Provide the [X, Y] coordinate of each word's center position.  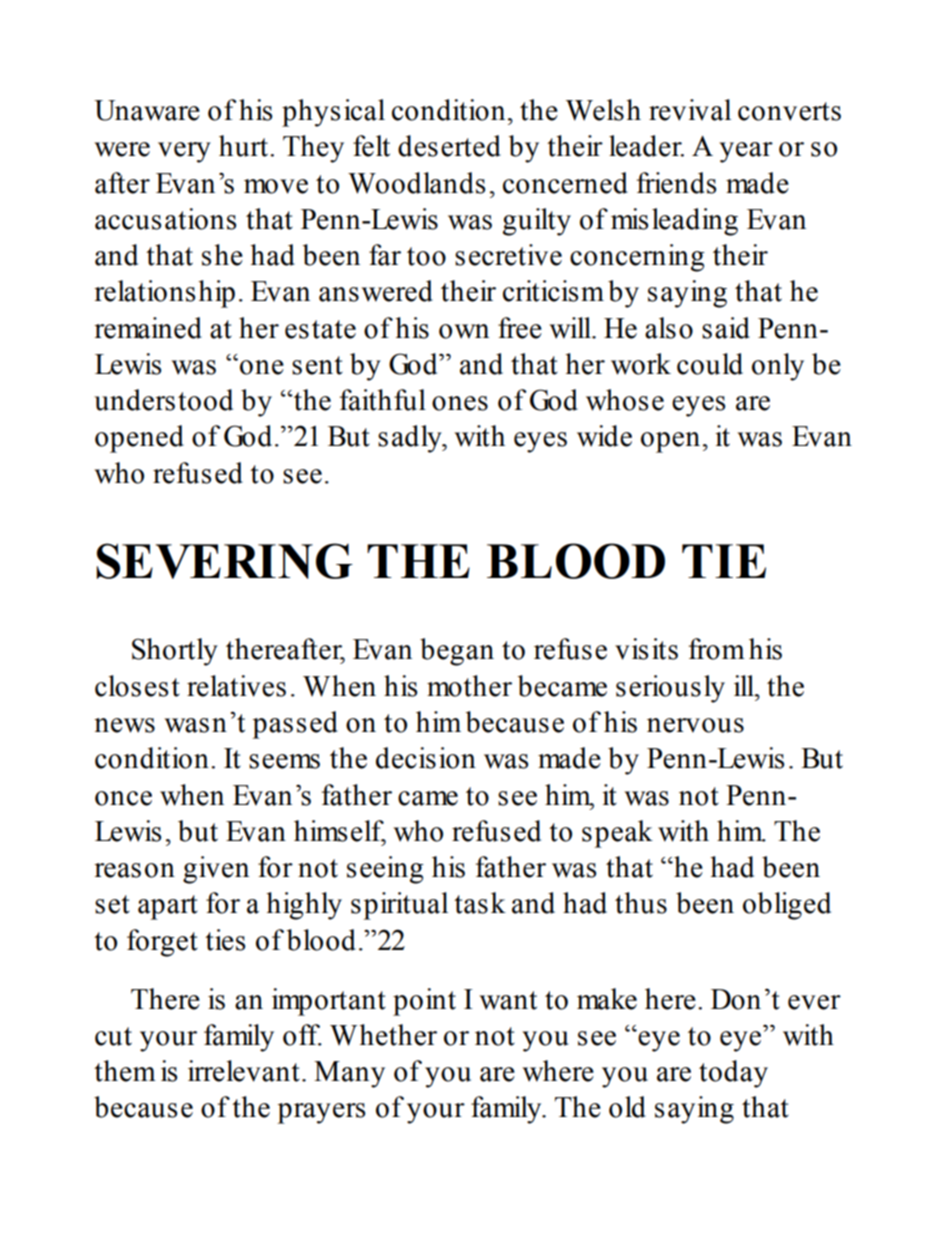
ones [460, 403]
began [457, 652]
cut [113, 1036]
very [184, 152]
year [746, 152]
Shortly [175, 652]
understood [163, 400]
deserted [449, 146]
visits [646, 649]
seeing [385, 870]
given [216, 870]
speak [617, 834]
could [710, 364]
